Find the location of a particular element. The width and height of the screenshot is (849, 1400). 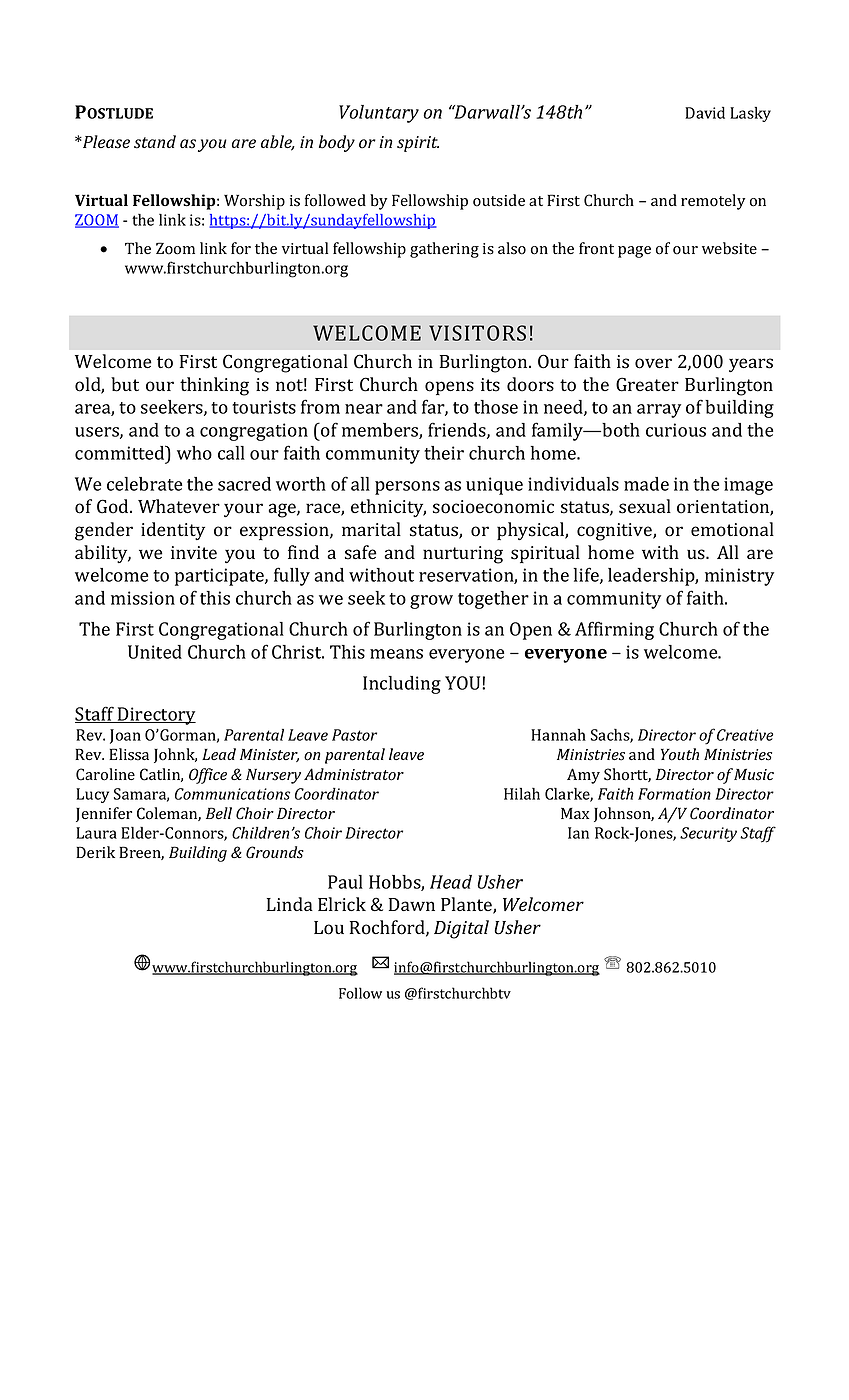

Including is located at coordinates (402, 685).
